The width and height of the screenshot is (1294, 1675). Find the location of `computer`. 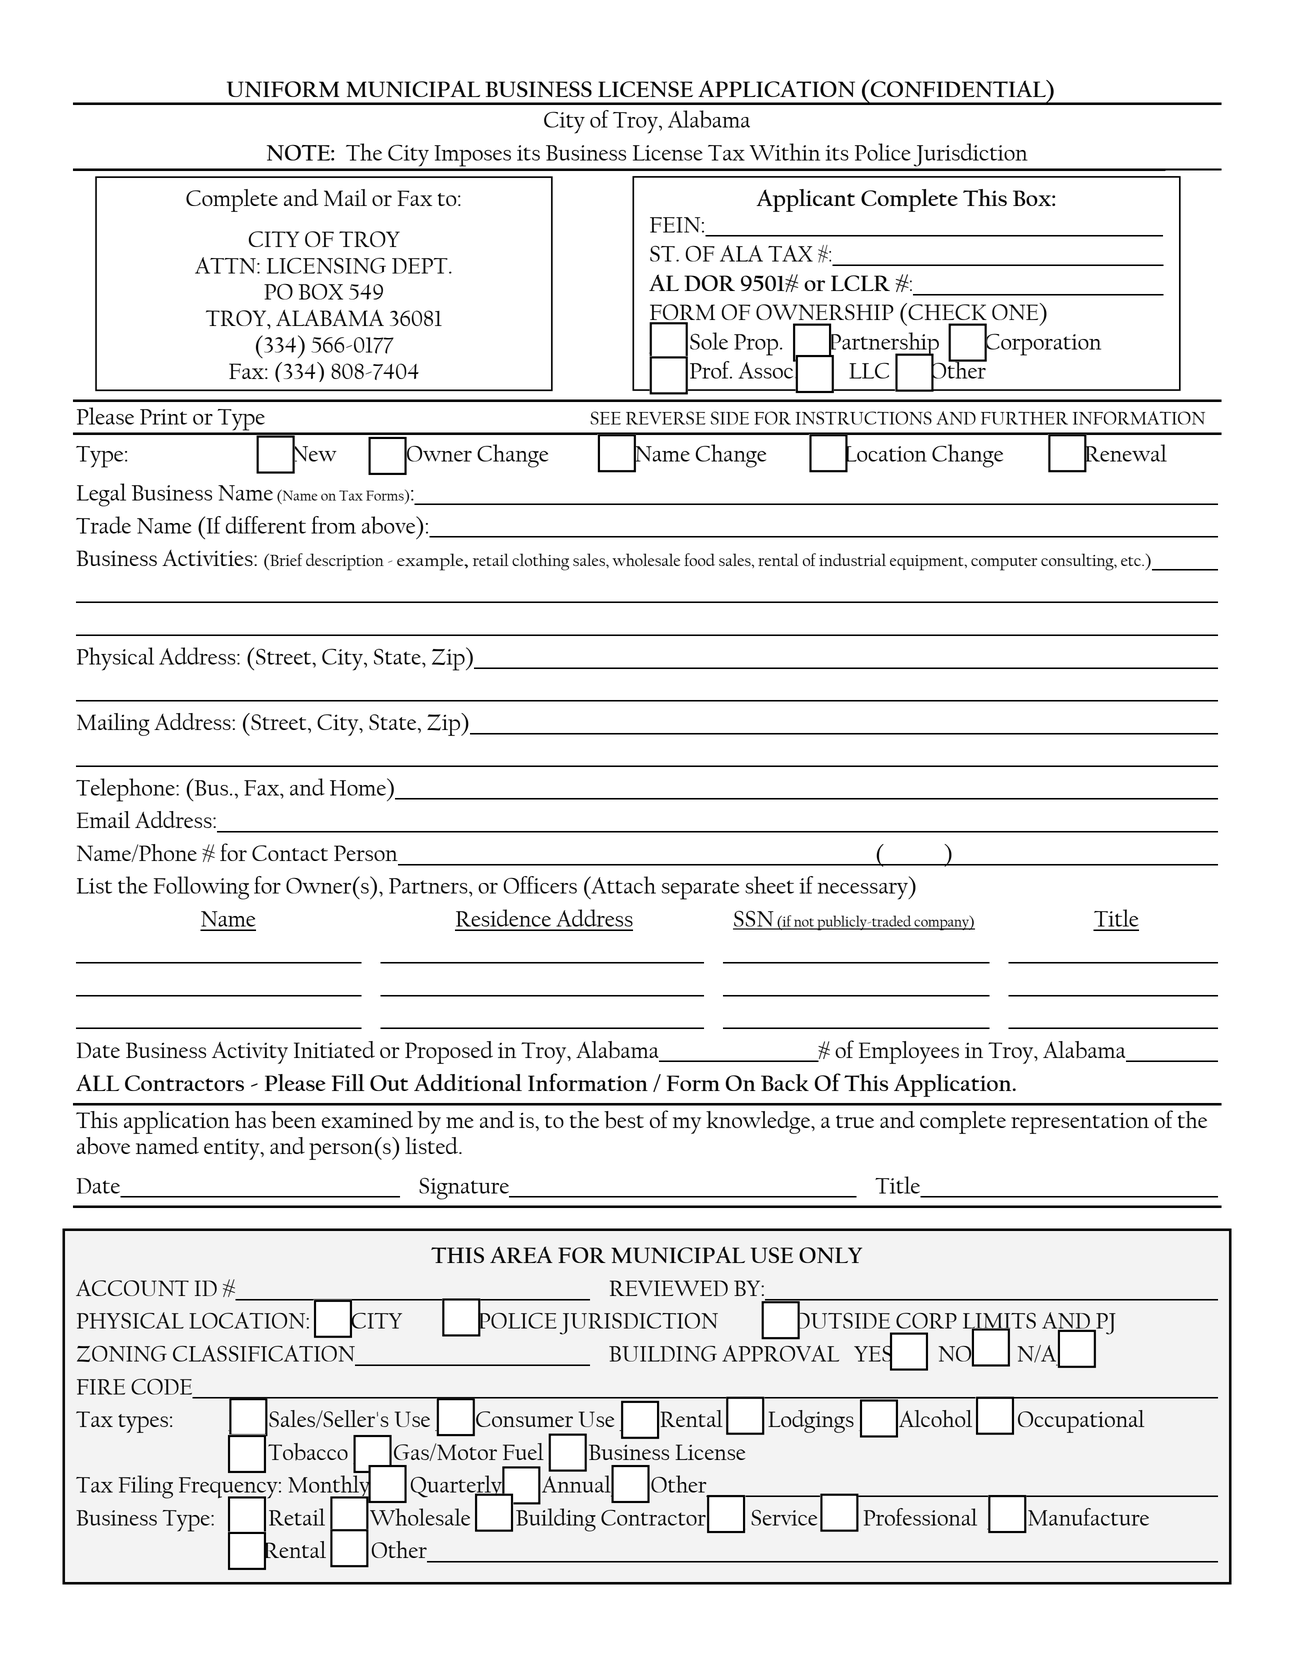

computer is located at coordinates (1004, 563).
